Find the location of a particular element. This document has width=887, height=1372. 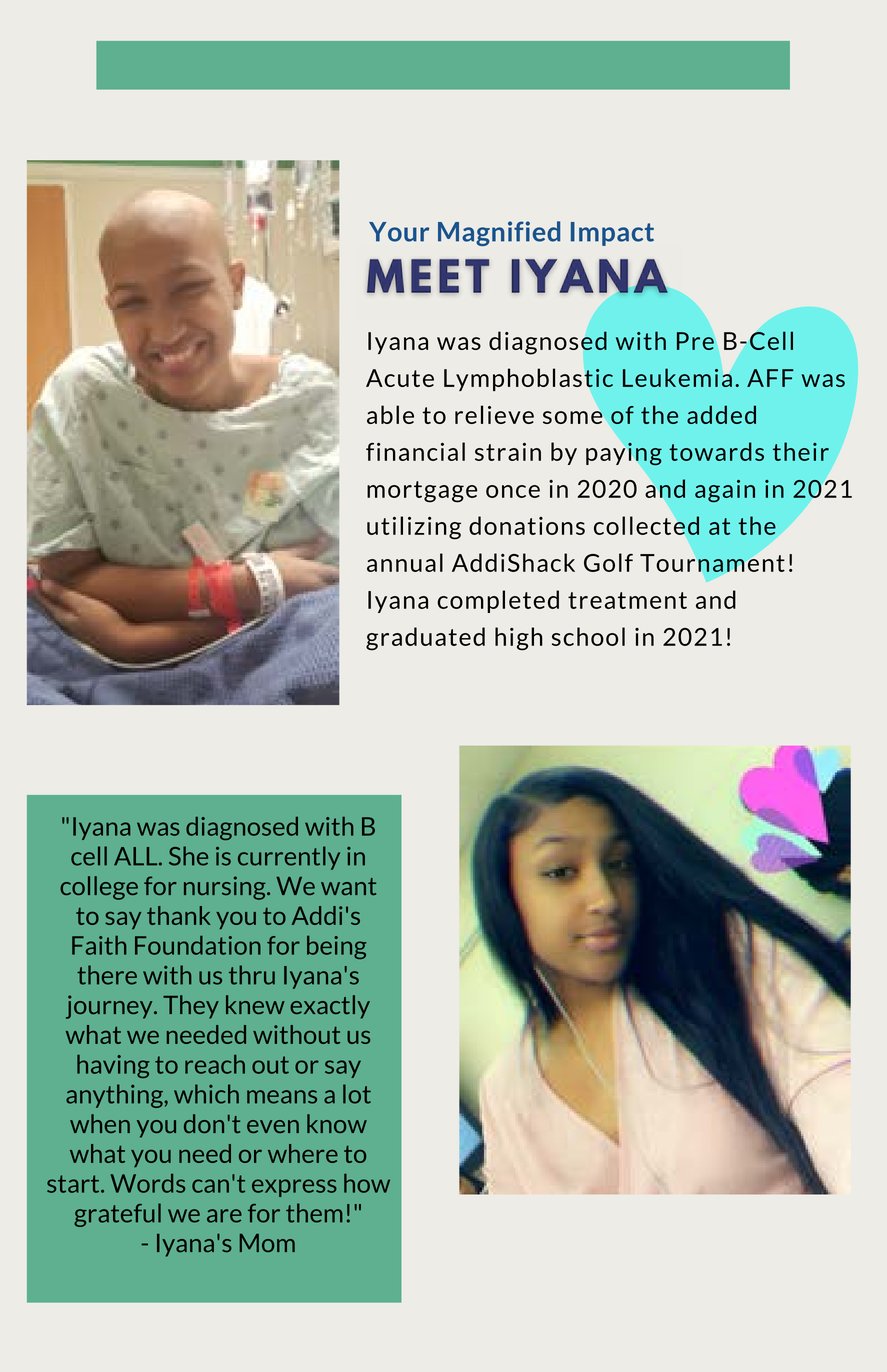

Words is located at coordinates (148, 1183).
